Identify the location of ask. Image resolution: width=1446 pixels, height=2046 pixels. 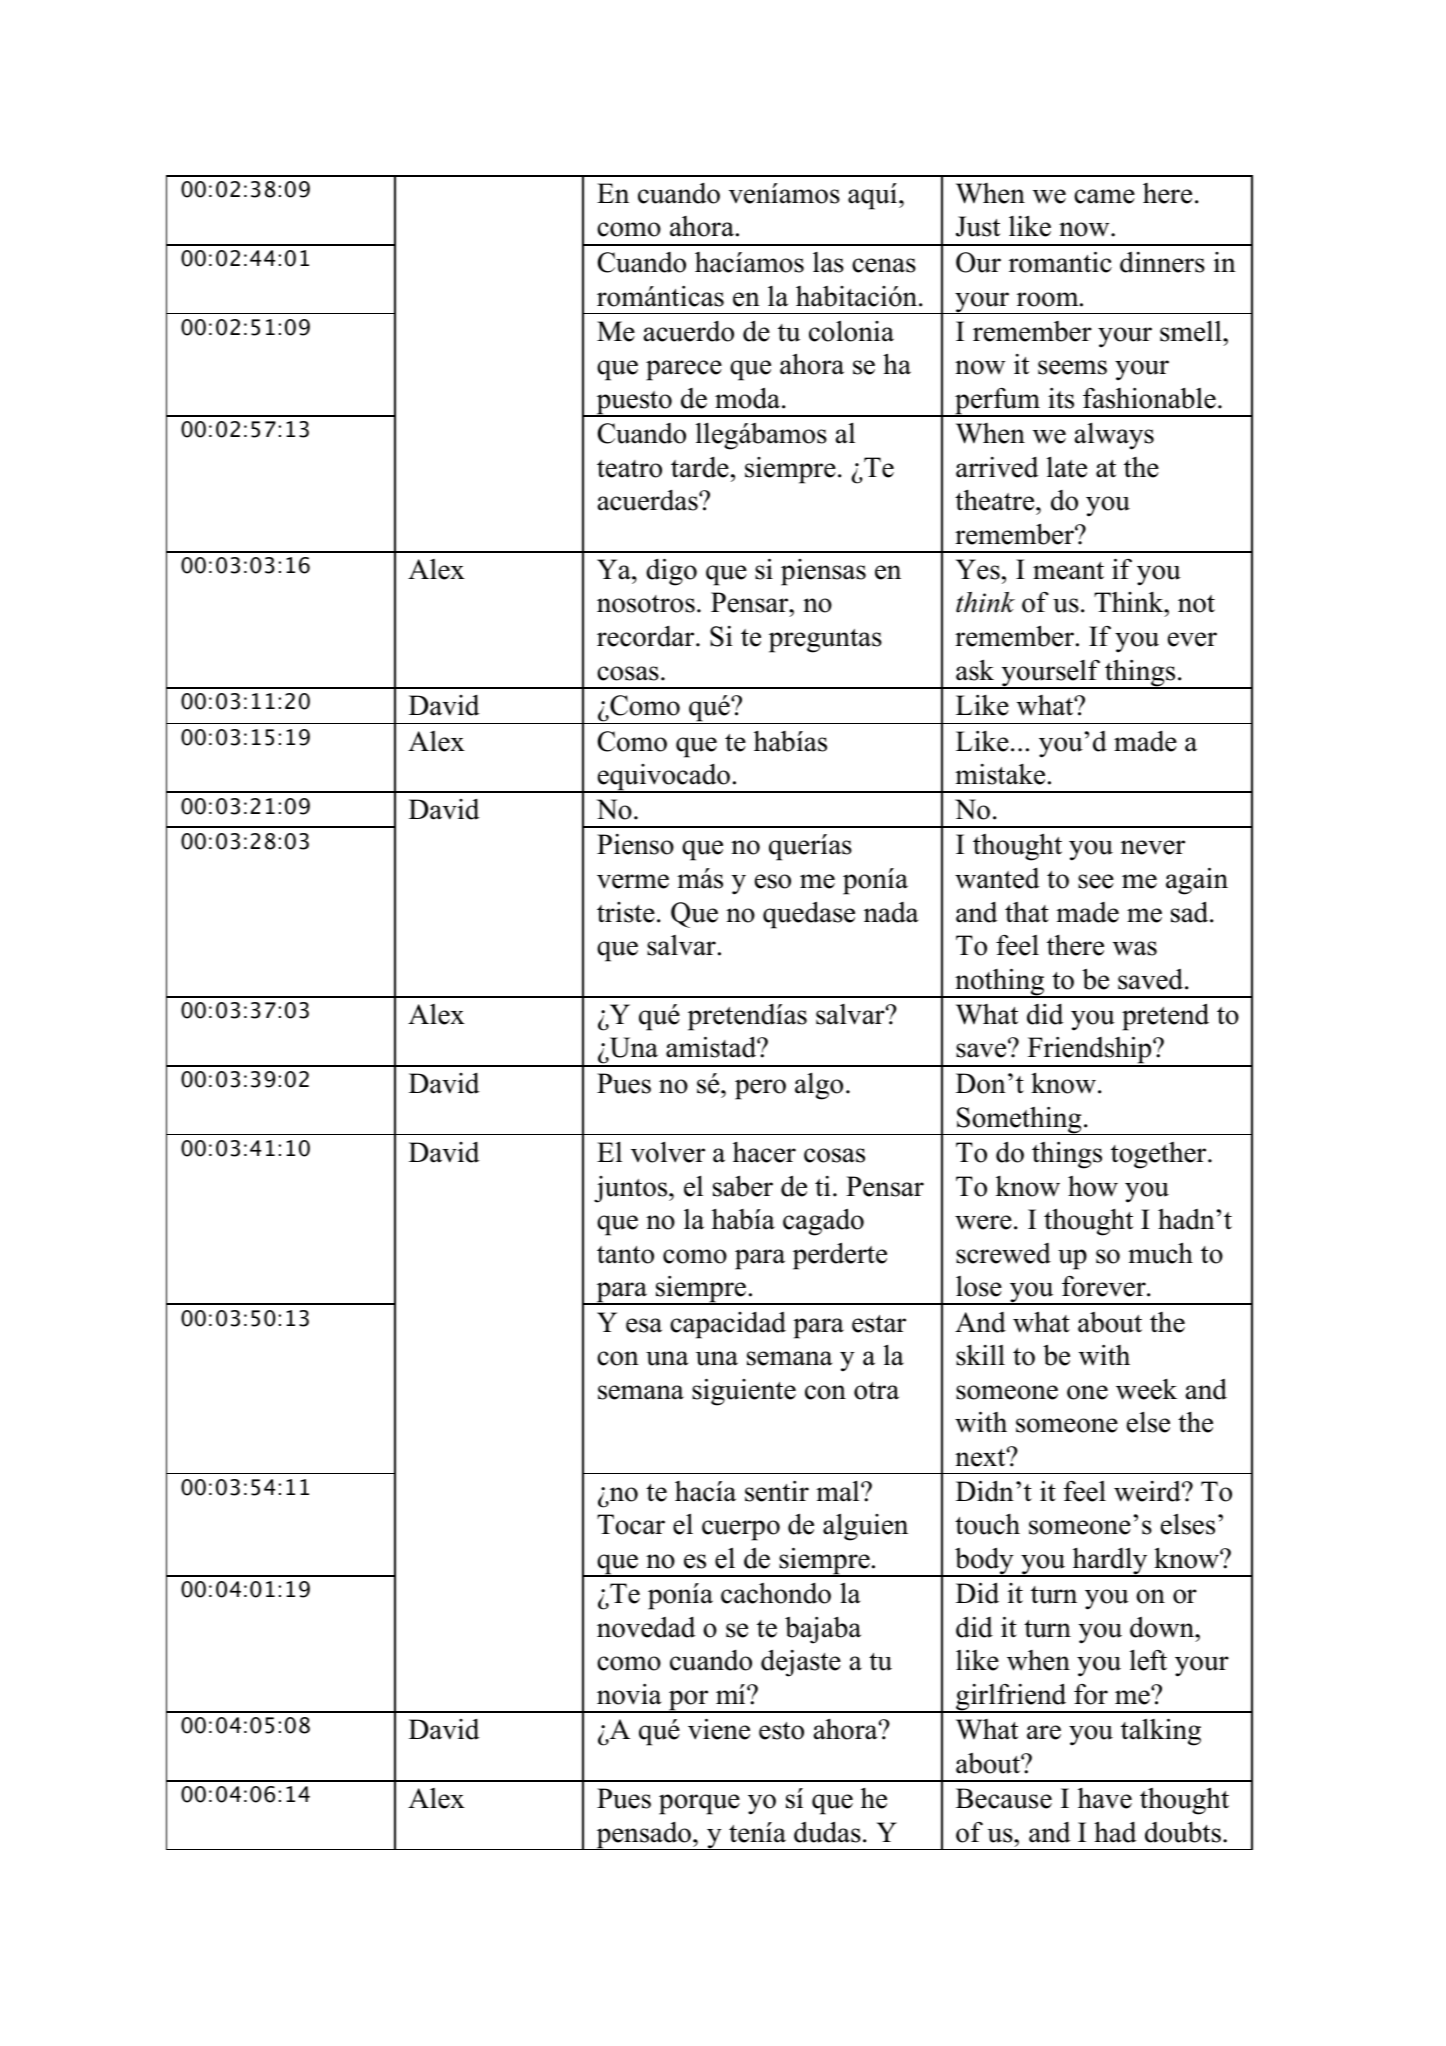
(975, 670).
